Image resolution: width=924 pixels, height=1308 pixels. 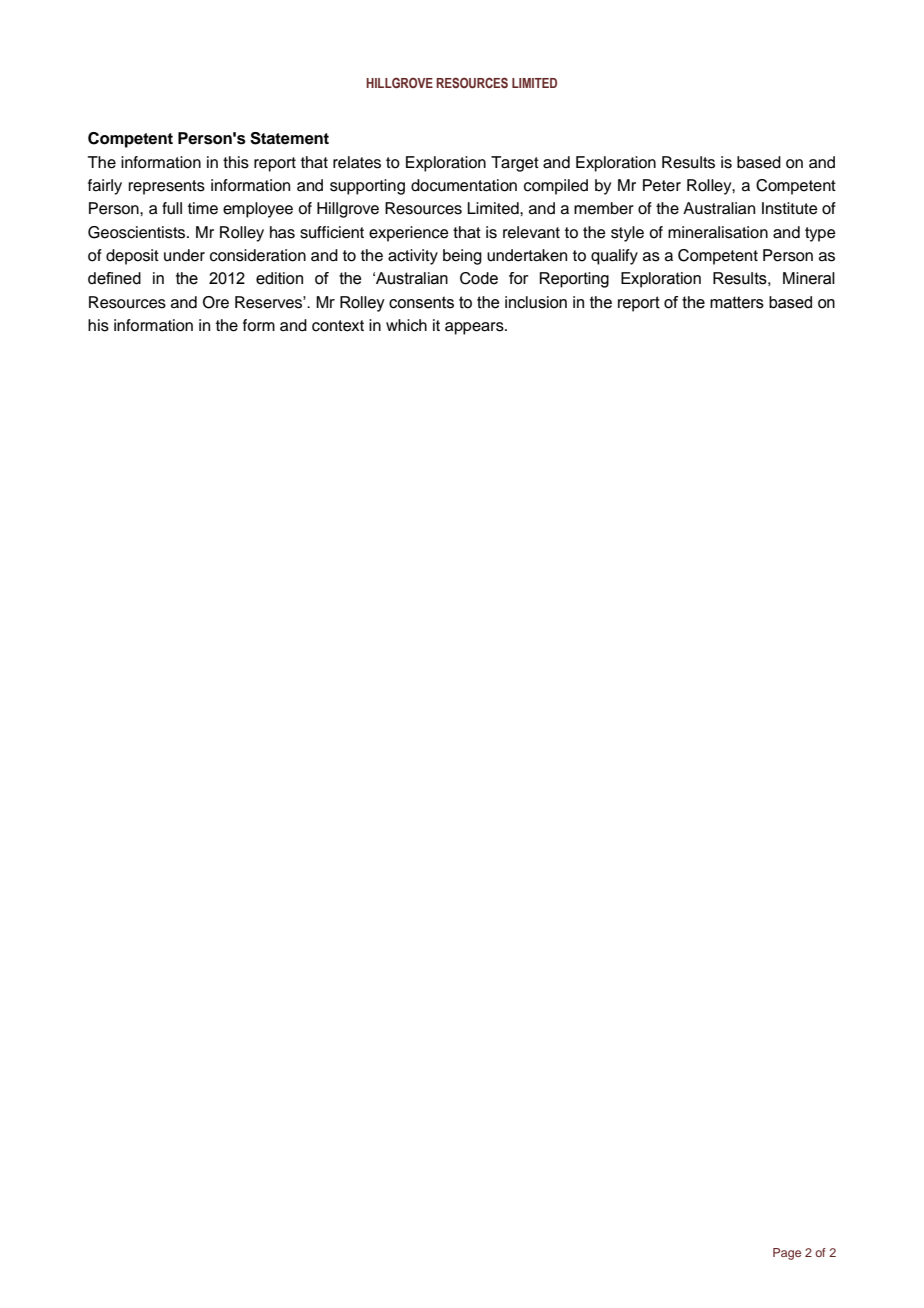 I want to click on consents, so click(x=421, y=302).
